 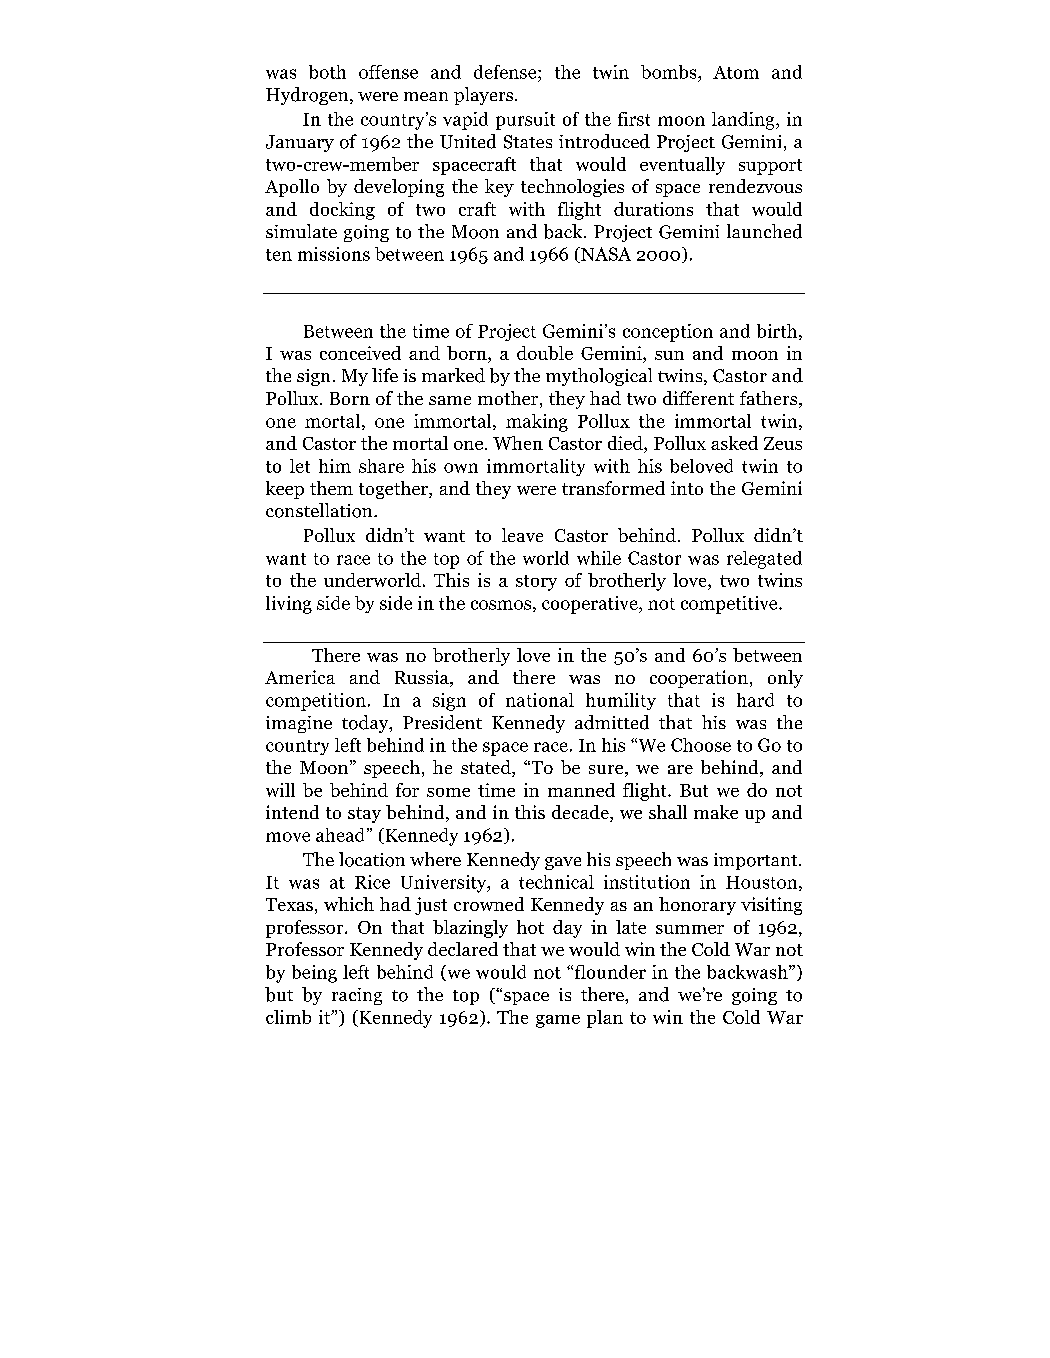 What do you see at coordinates (744, 121) in the document?
I see `landing` at bounding box center [744, 121].
